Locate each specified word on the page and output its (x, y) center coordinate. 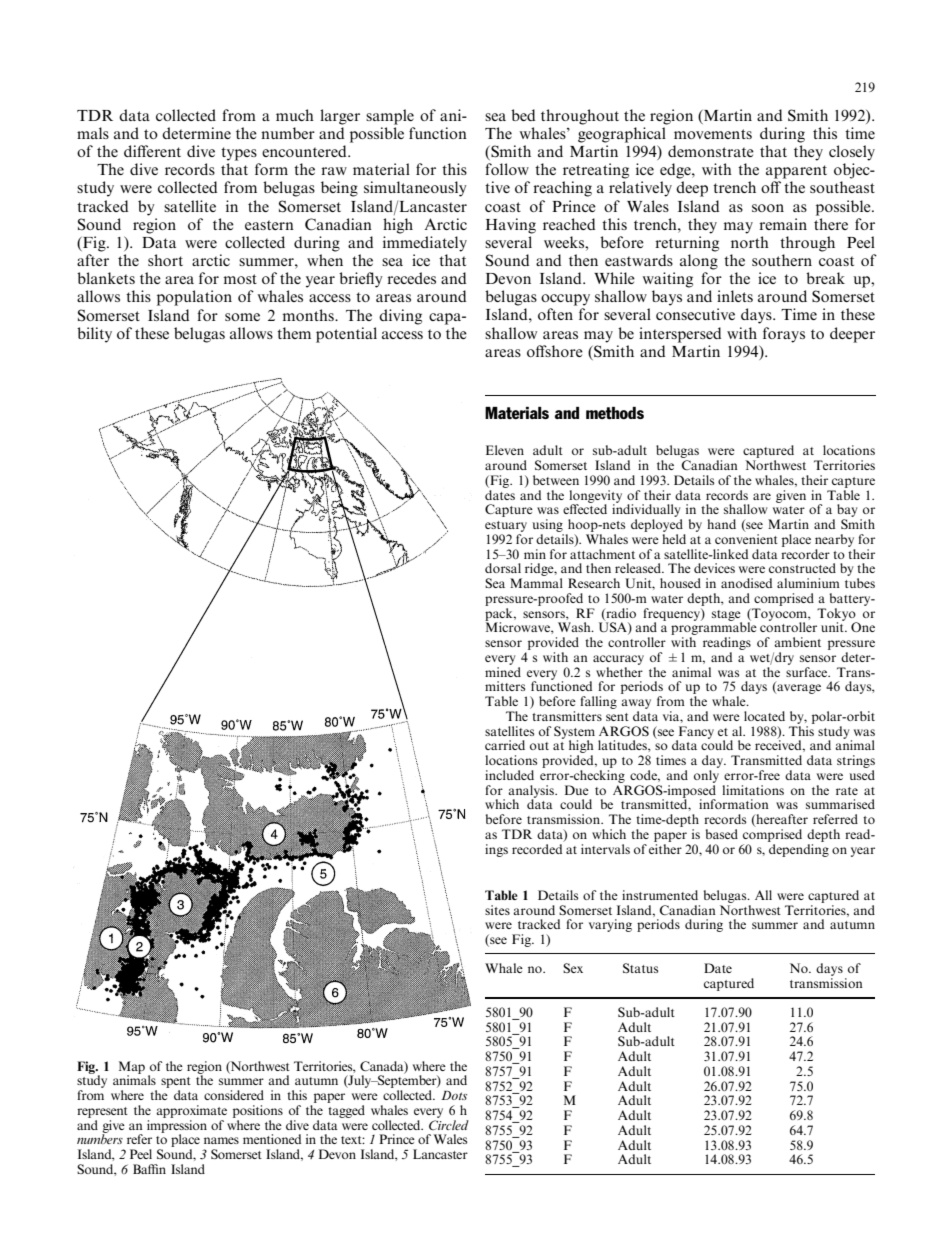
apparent (796, 172)
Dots (454, 1095)
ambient (797, 642)
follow (507, 169)
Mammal (536, 583)
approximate (191, 1111)
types (239, 154)
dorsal (503, 568)
